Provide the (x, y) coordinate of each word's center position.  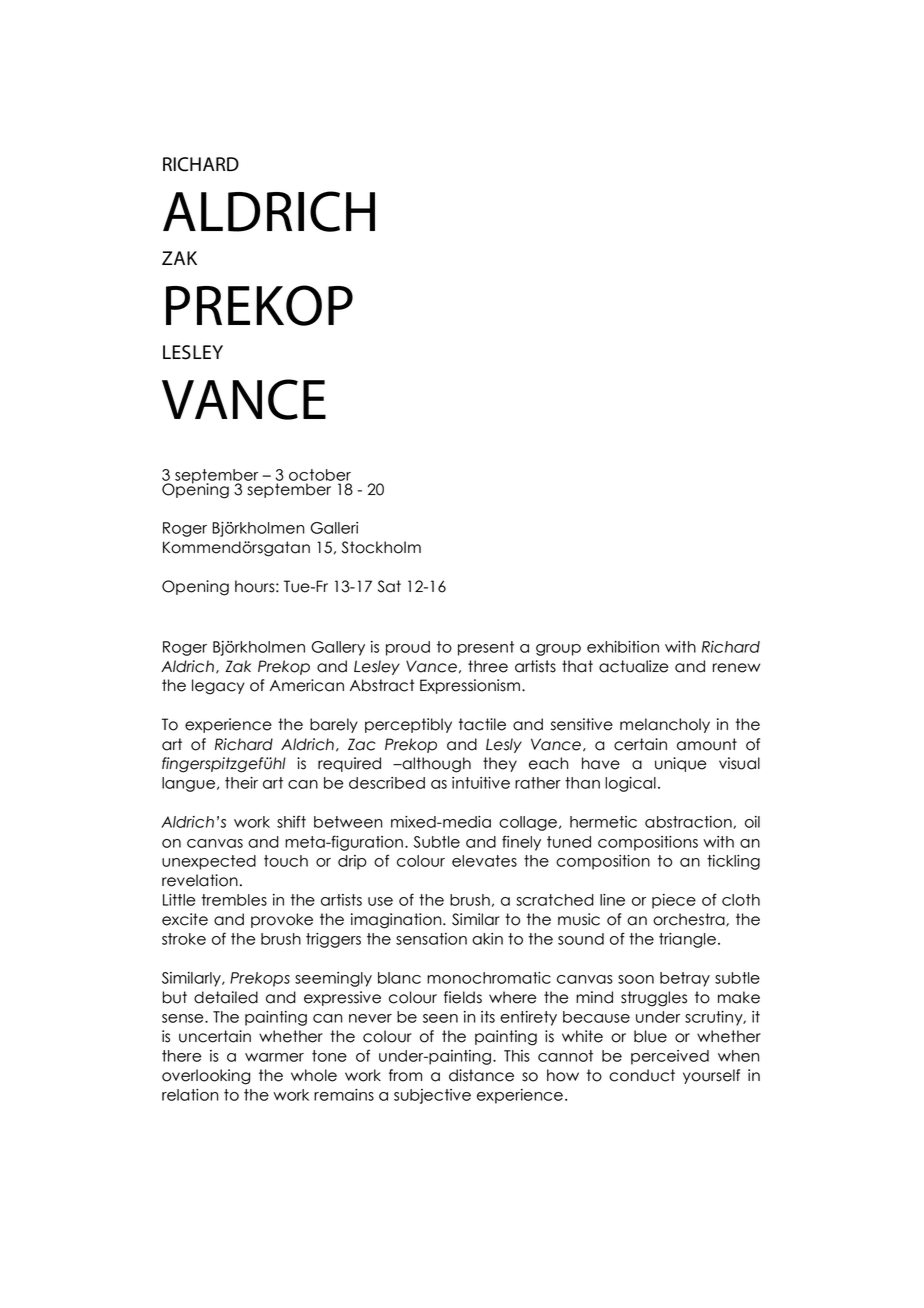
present (486, 648)
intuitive (481, 783)
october (320, 475)
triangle (687, 940)
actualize (633, 666)
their (241, 783)
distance (481, 1075)
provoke (282, 920)
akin (487, 939)
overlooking (206, 1077)
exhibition (623, 647)
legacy (218, 687)
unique (680, 764)
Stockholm (381, 547)
